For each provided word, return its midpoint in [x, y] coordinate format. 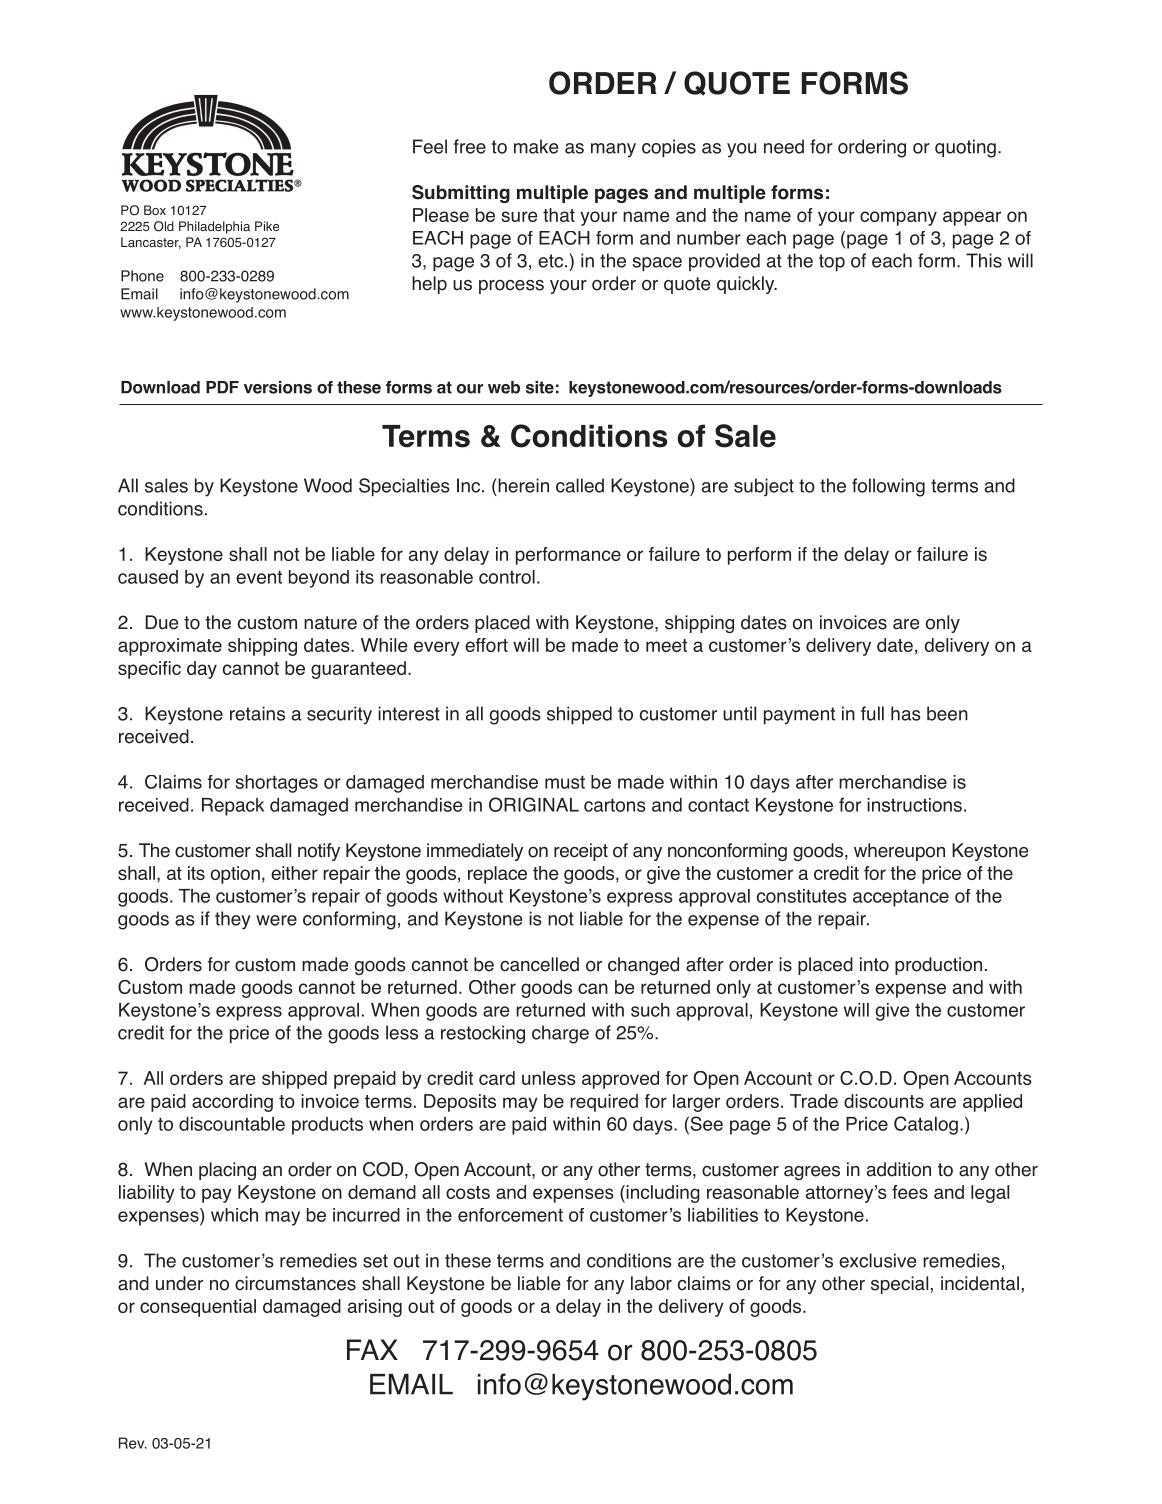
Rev [133, 1443]
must [565, 782]
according [232, 1103]
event [259, 577]
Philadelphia [214, 227]
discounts [884, 1101]
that [559, 215]
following [888, 487]
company [898, 218]
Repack [233, 807]
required [604, 1103]
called [580, 485]
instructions [914, 805]
